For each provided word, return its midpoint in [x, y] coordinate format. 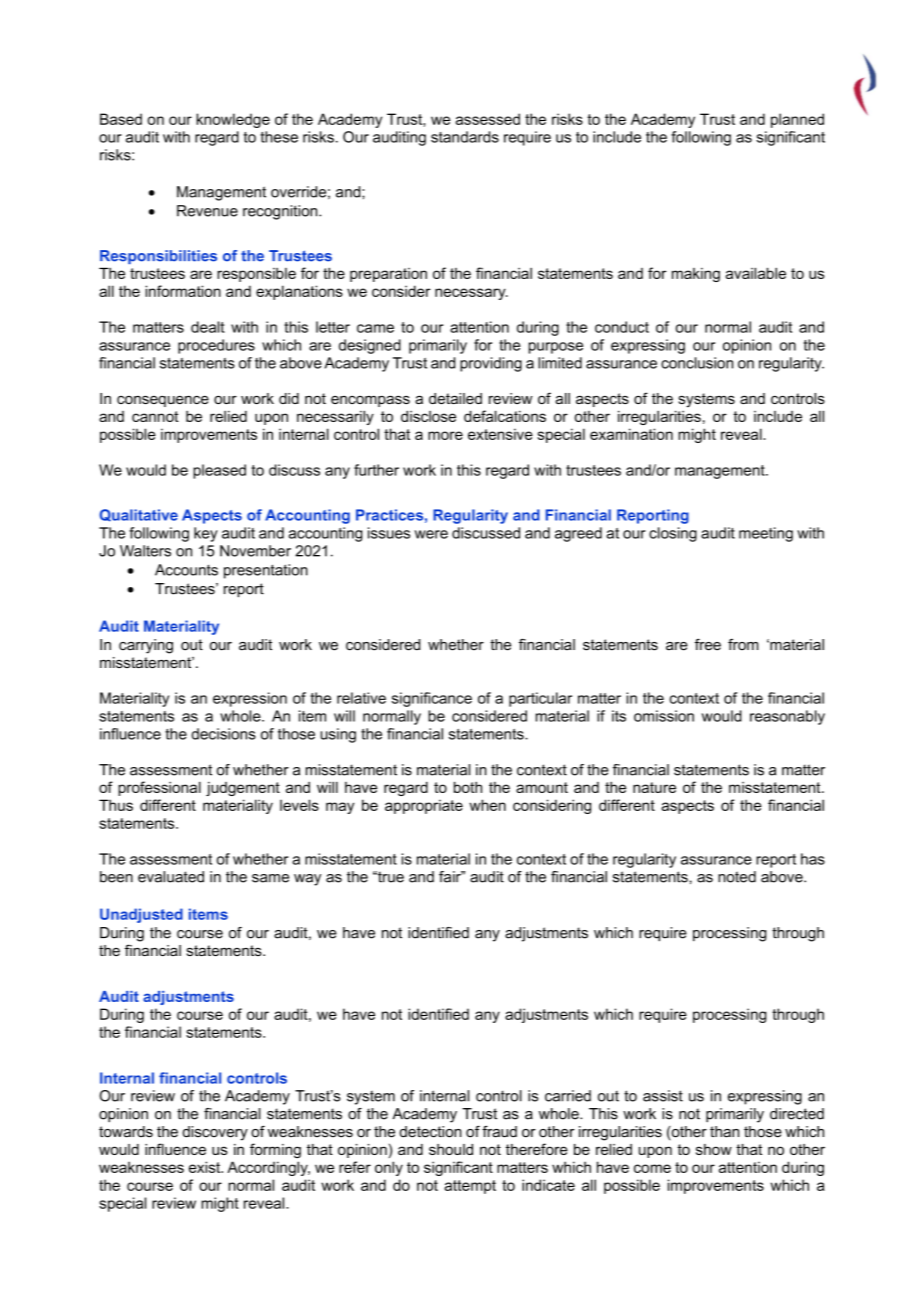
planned [797, 120]
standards [465, 137]
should [451, 1149]
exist [206, 1167]
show [714, 1149]
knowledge [233, 120]
